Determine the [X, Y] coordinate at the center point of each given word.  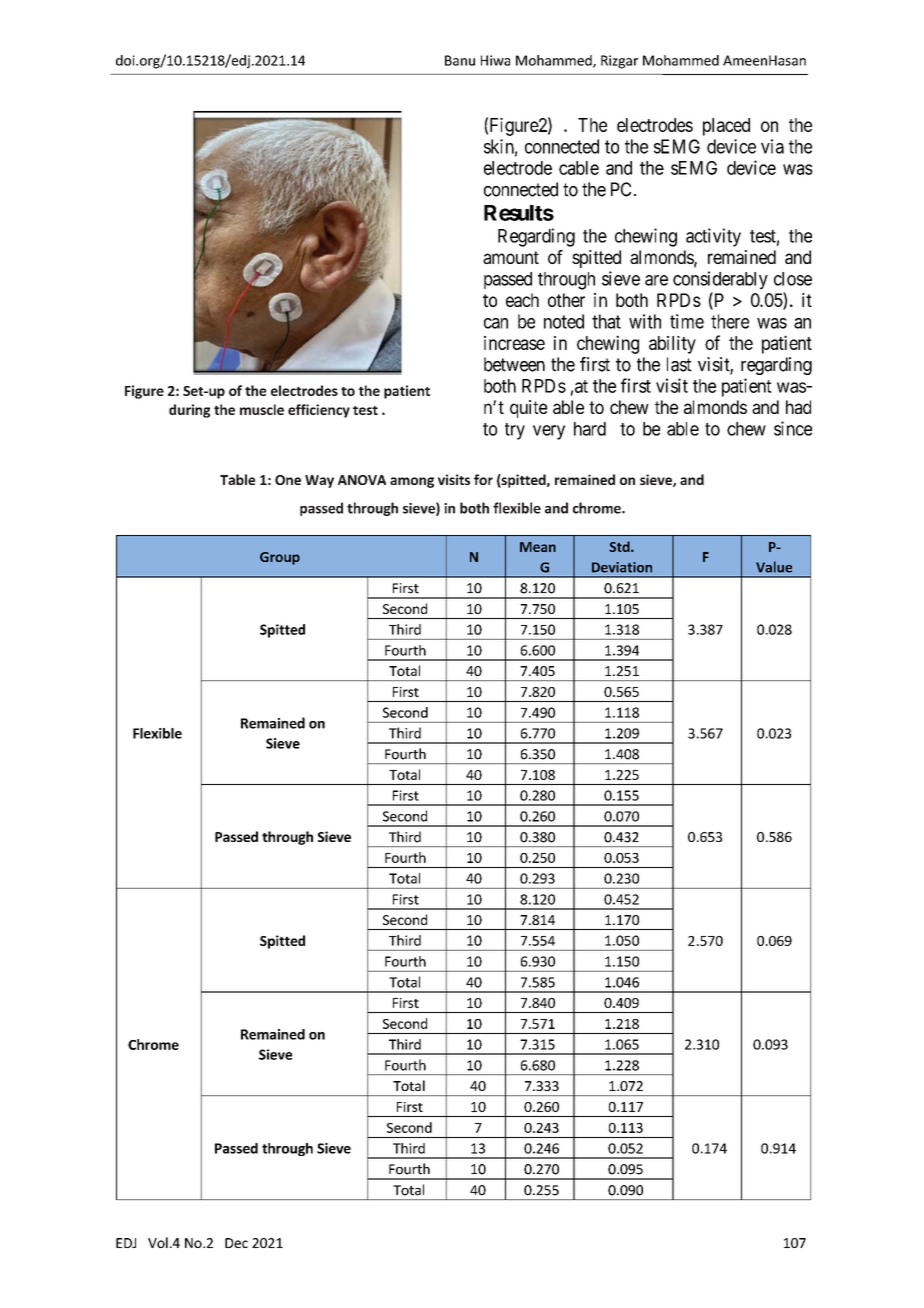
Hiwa [495, 60]
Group [280, 558]
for [483, 479]
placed [726, 127]
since [793, 428]
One [288, 480]
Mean [538, 547]
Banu [460, 60]
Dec [236, 1243]
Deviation [622, 567]
